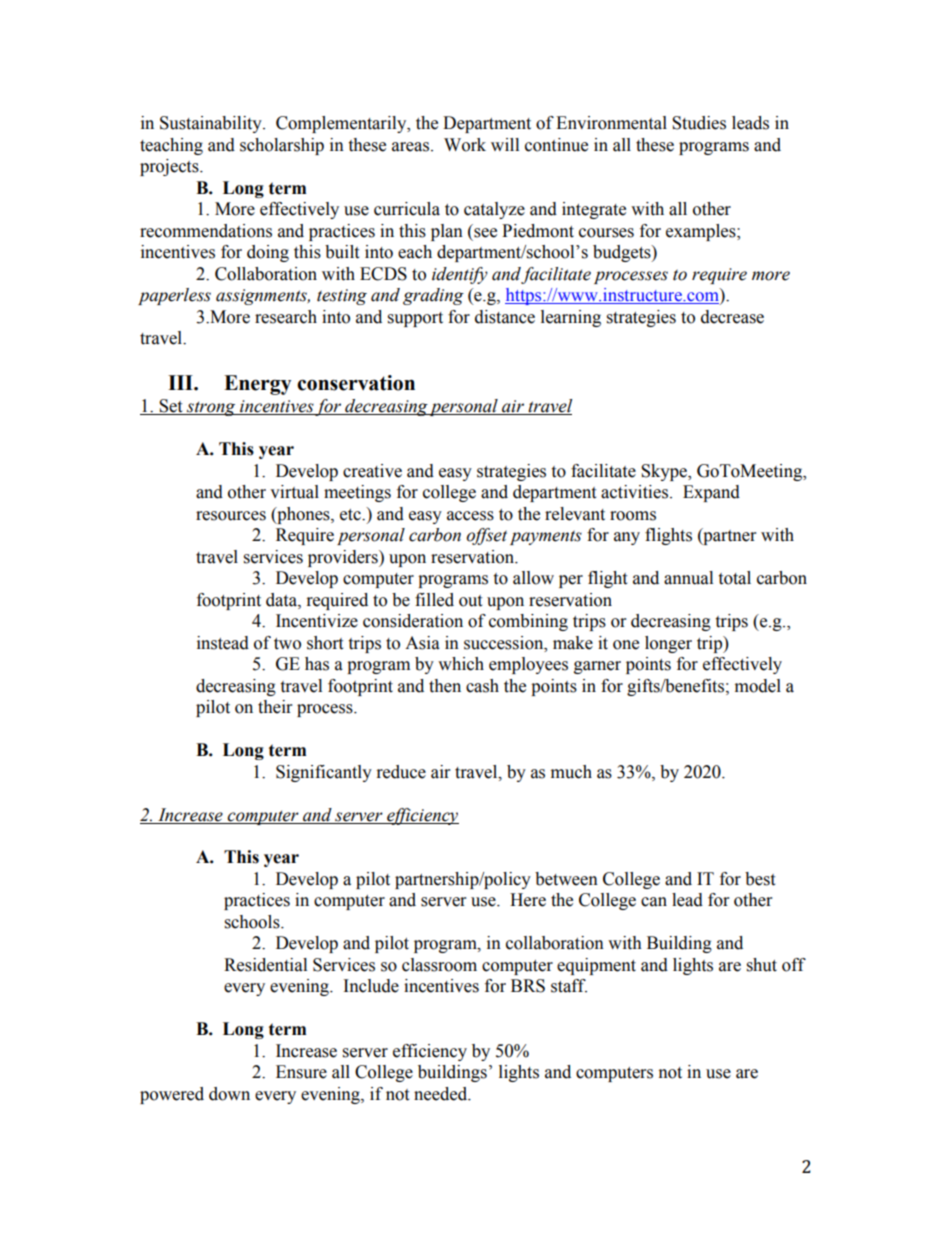 This page has width=952, height=1233. What do you see at coordinates (401, 772) in the page?
I see `reduce` at bounding box center [401, 772].
